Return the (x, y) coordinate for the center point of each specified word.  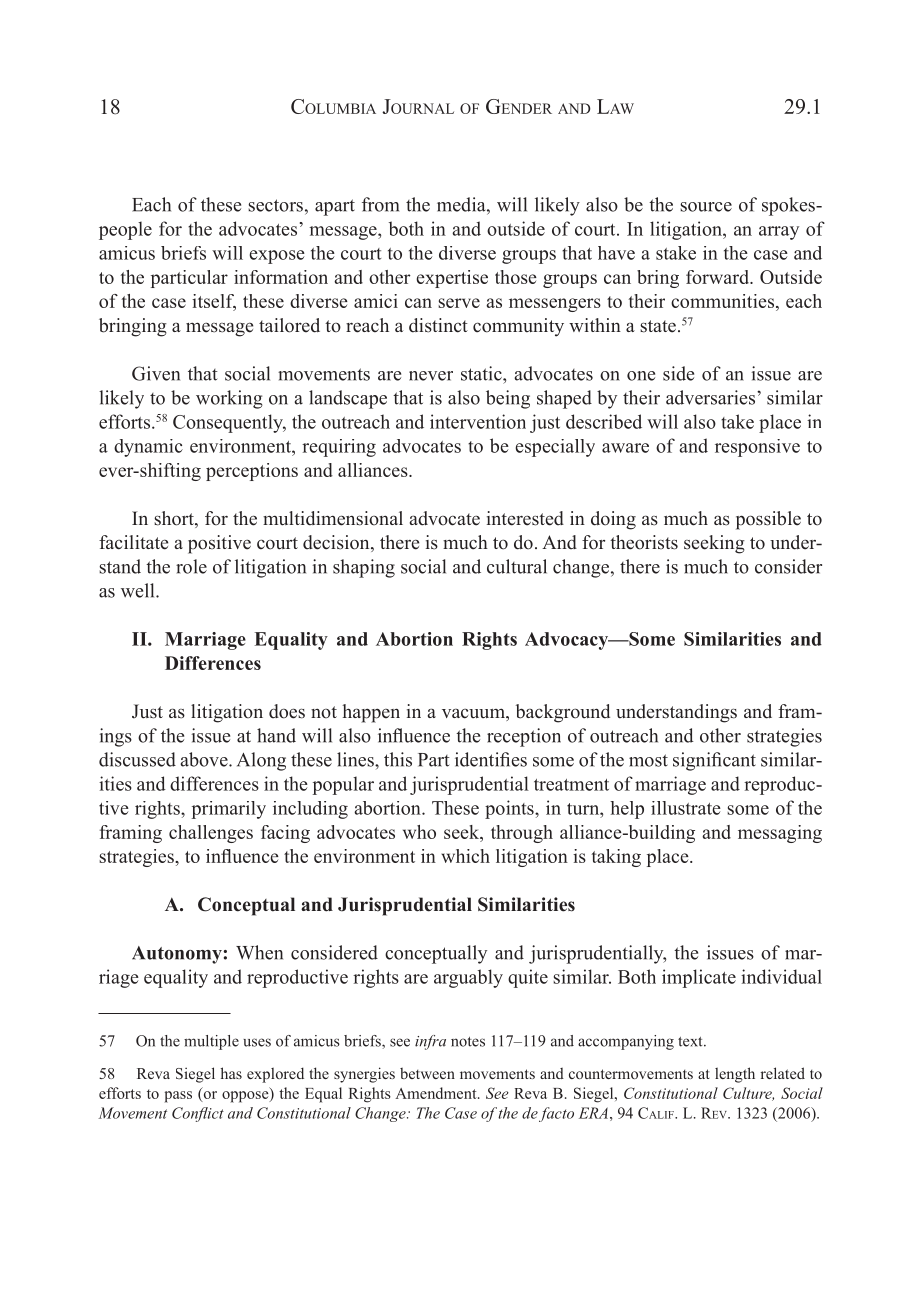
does (287, 711)
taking (616, 858)
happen (371, 713)
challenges (211, 834)
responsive (757, 448)
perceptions (252, 472)
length (735, 1075)
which (465, 856)
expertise (452, 279)
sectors (275, 205)
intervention (478, 421)
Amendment (437, 1093)
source (706, 207)
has (231, 1073)
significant (714, 761)
